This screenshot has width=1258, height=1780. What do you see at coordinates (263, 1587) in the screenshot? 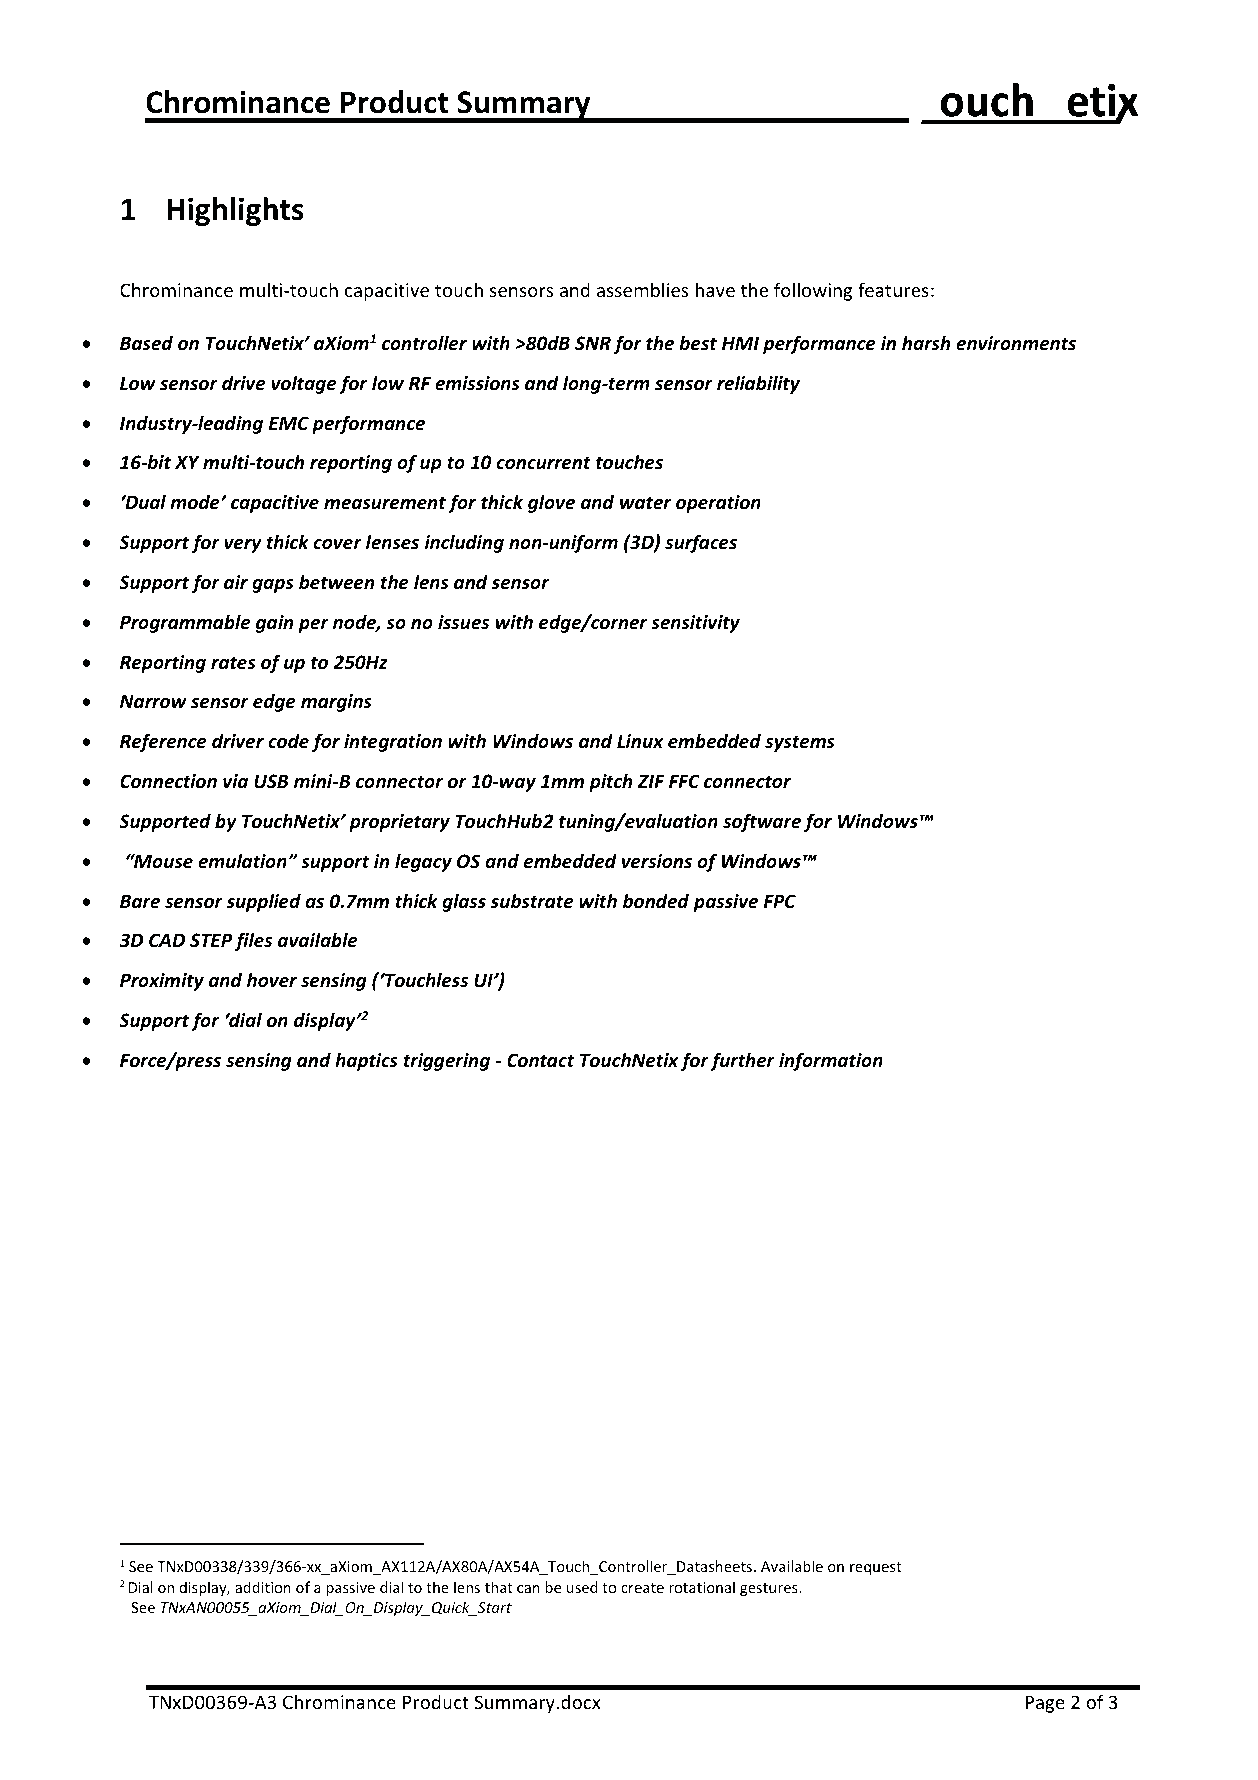
I see `addition` at bounding box center [263, 1587].
